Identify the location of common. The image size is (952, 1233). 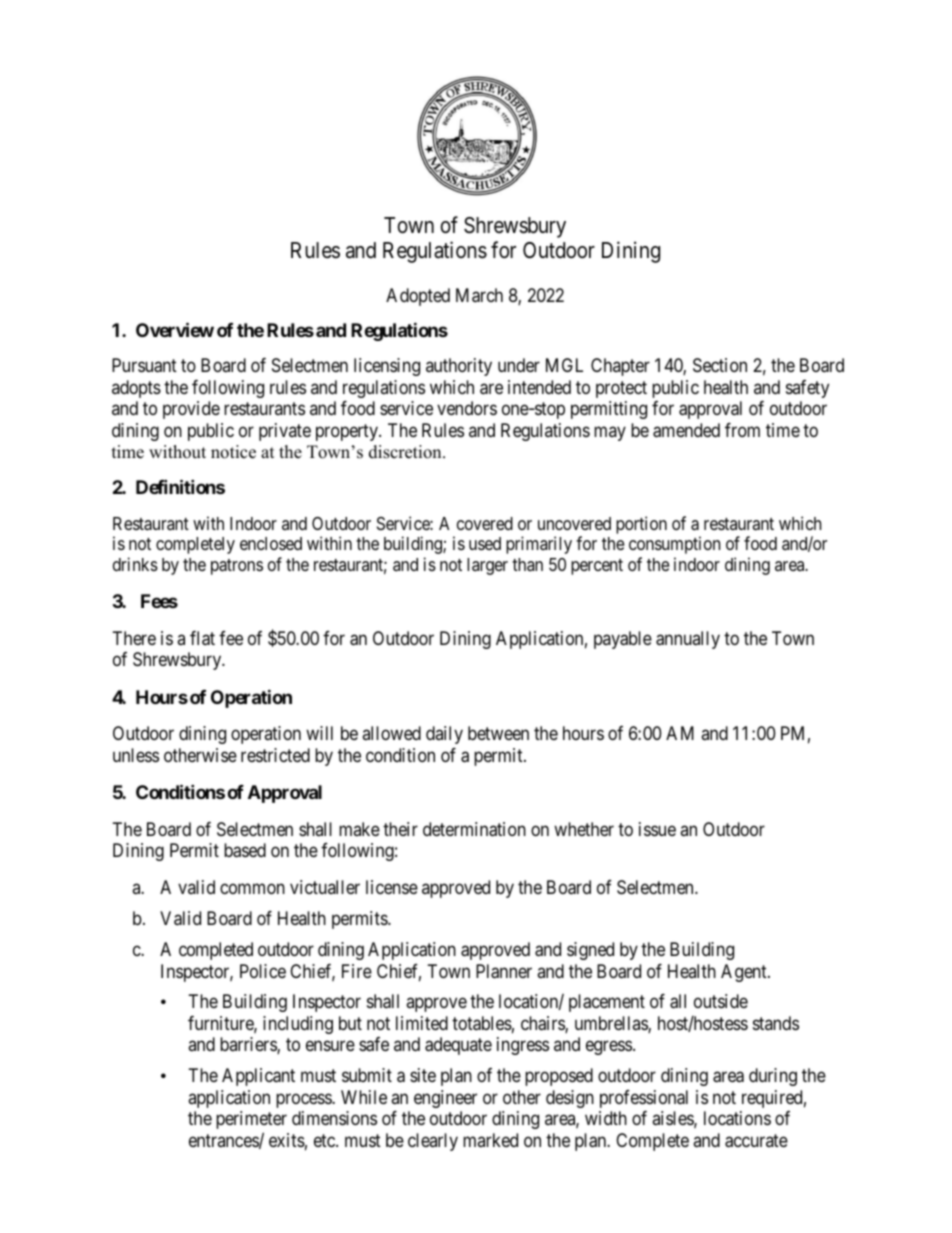
(252, 889).
